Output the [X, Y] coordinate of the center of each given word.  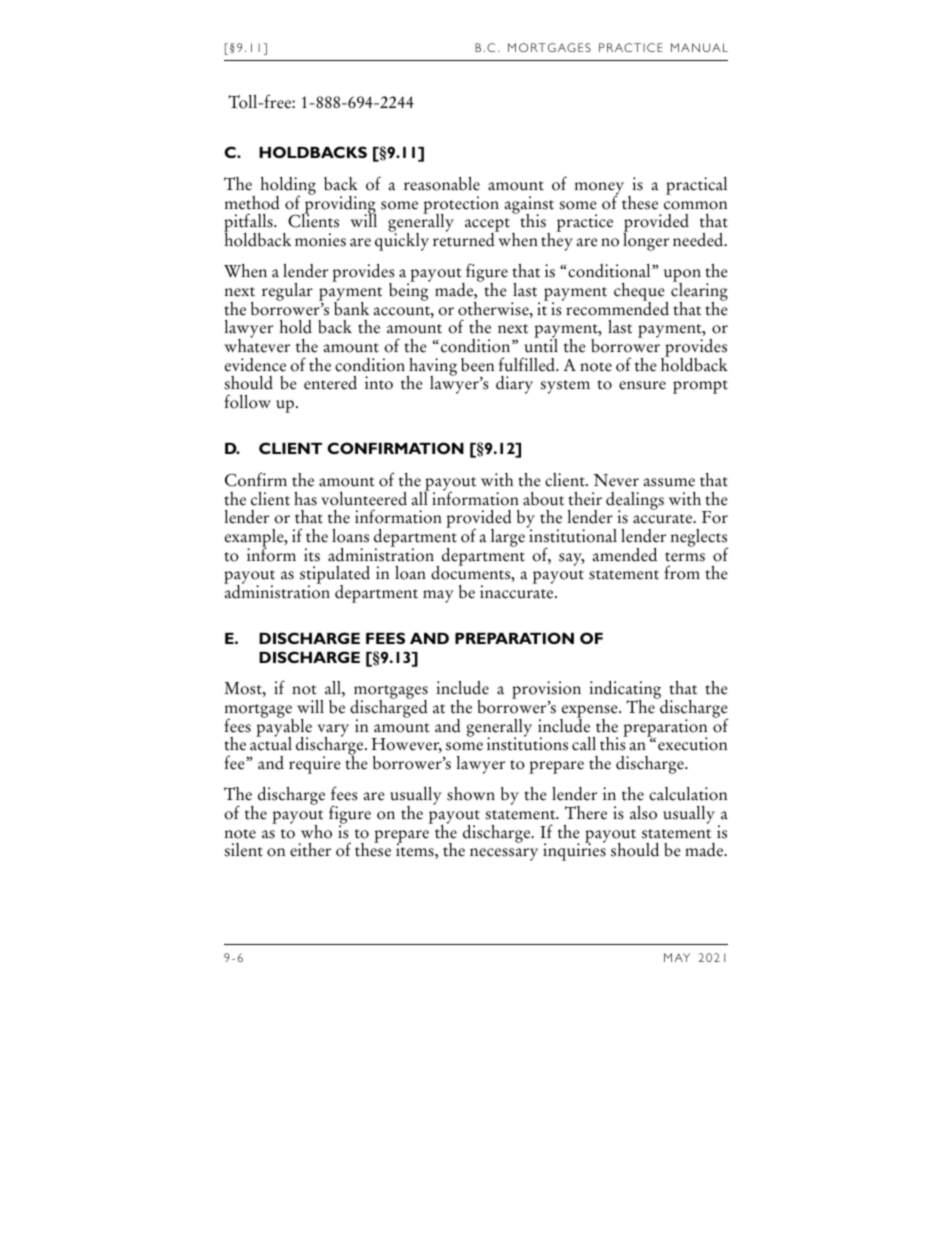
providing [339, 204]
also [643, 813]
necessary [504, 854]
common [695, 205]
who [316, 832]
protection [461, 206]
